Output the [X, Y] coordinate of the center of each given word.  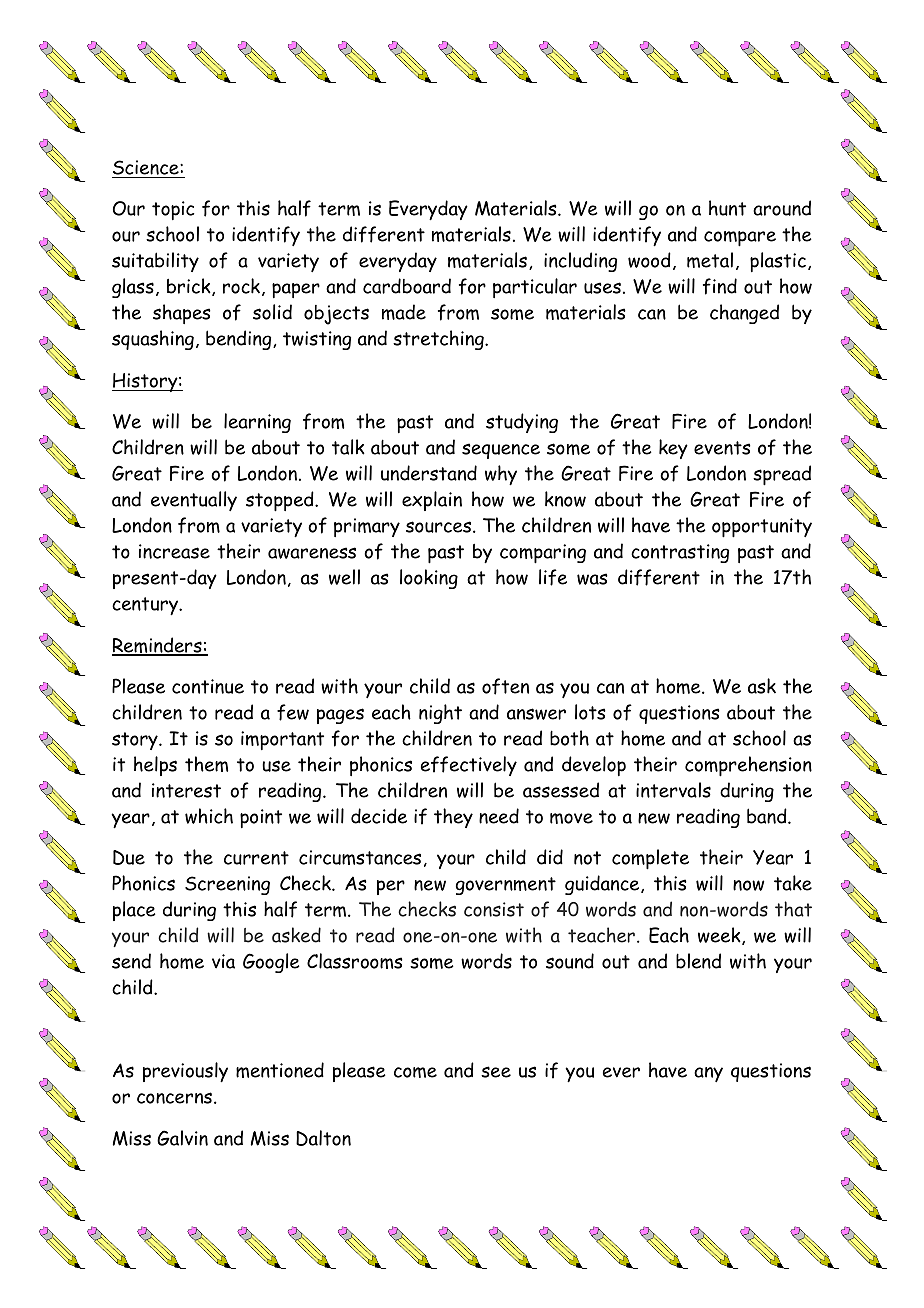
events [722, 448]
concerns [174, 1098]
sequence [501, 451]
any [708, 1074]
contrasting [680, 553]
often [505, 686]
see [496, 1072]
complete [650, 859]
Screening [227, 885]
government [506, 886]
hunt [727, 208]
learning [257, 423]
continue [208, 686]
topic [173, 210]
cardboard [407, 286]
